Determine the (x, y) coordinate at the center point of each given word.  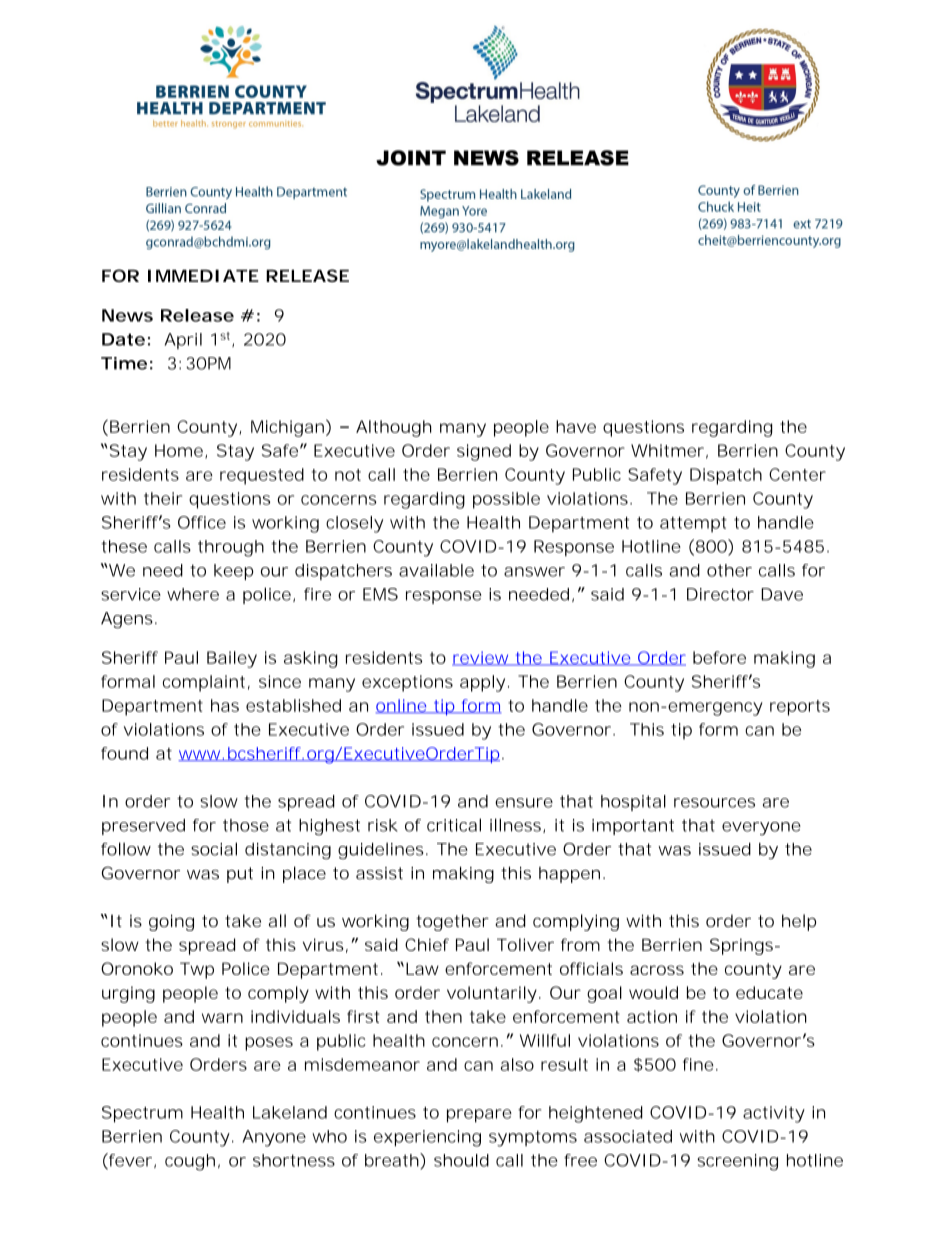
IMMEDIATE (203, 275)
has (225, 705)
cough (190, 1162)
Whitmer (667, 450)
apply (482, 683)
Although (394, 428)
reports (800, 708)
